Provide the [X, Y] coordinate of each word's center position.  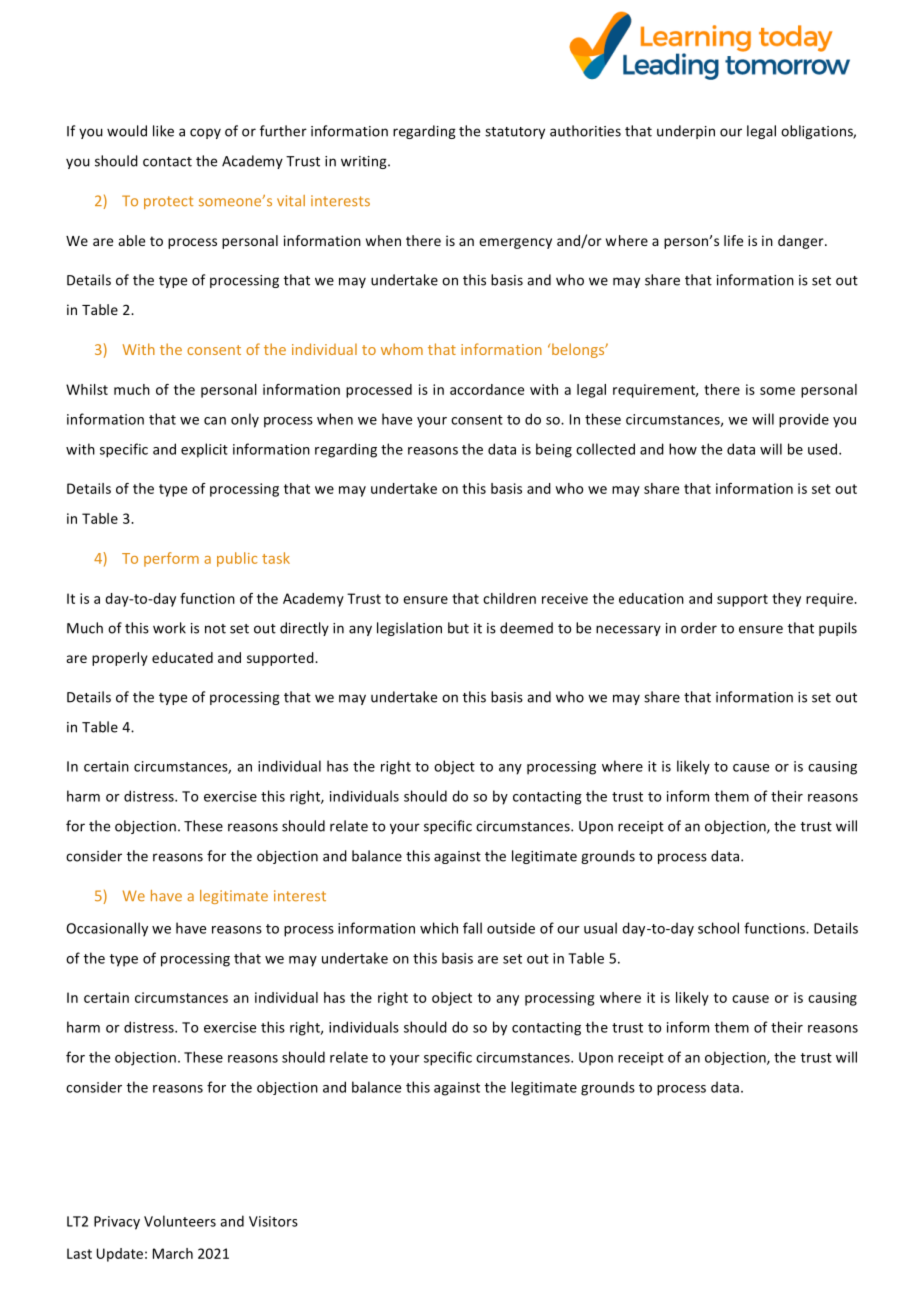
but [458, 628]
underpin [686, 132]
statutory [515, 133]
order [699, 628]
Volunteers [180, 1221]
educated [182, 657]
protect [168, 202]
